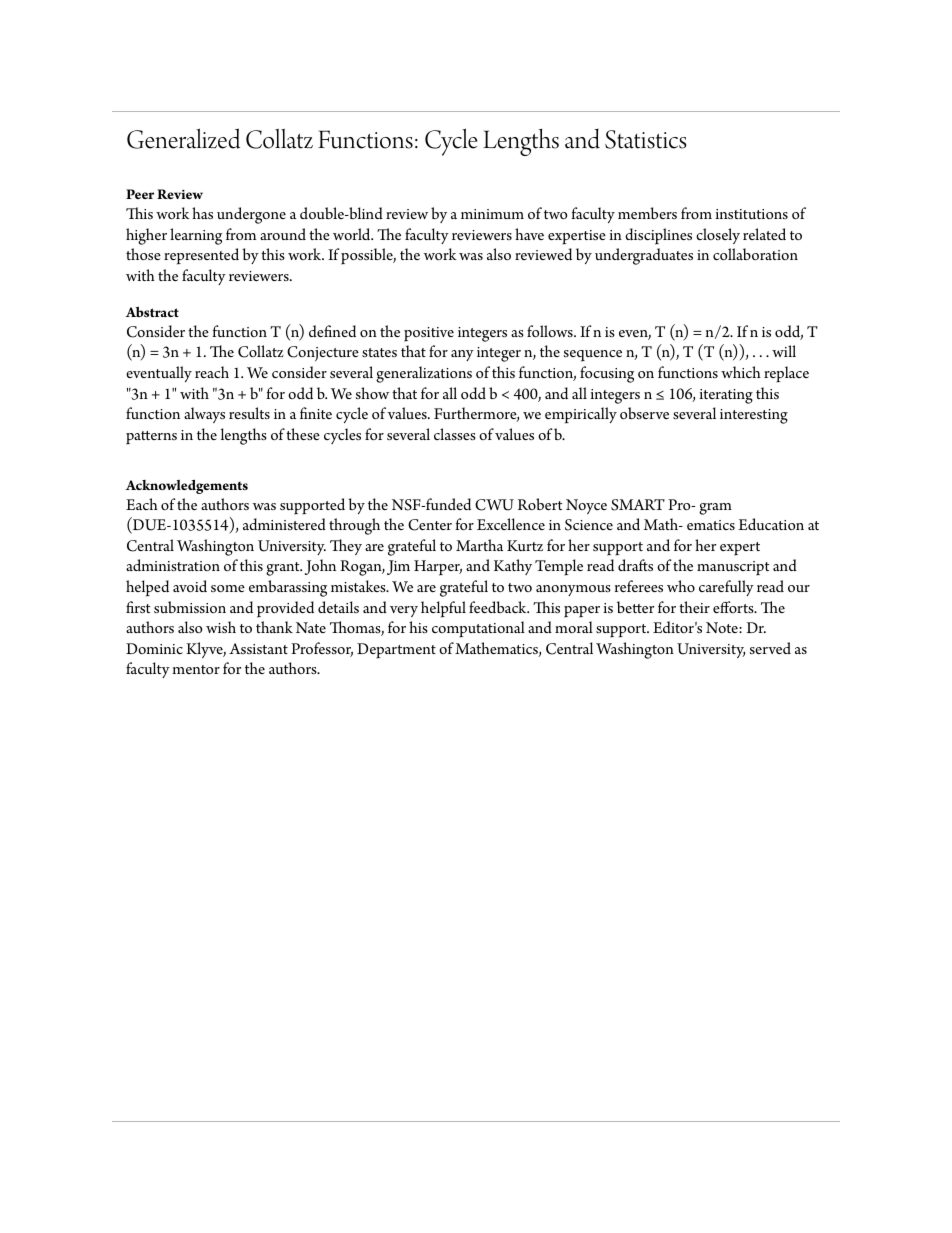 Image resolution: width=952 pixels, height=1233 pixels. What do you see at coordinates (284, 524) in the screenshot?
I see `administered` at bounding box center [284, 524].
